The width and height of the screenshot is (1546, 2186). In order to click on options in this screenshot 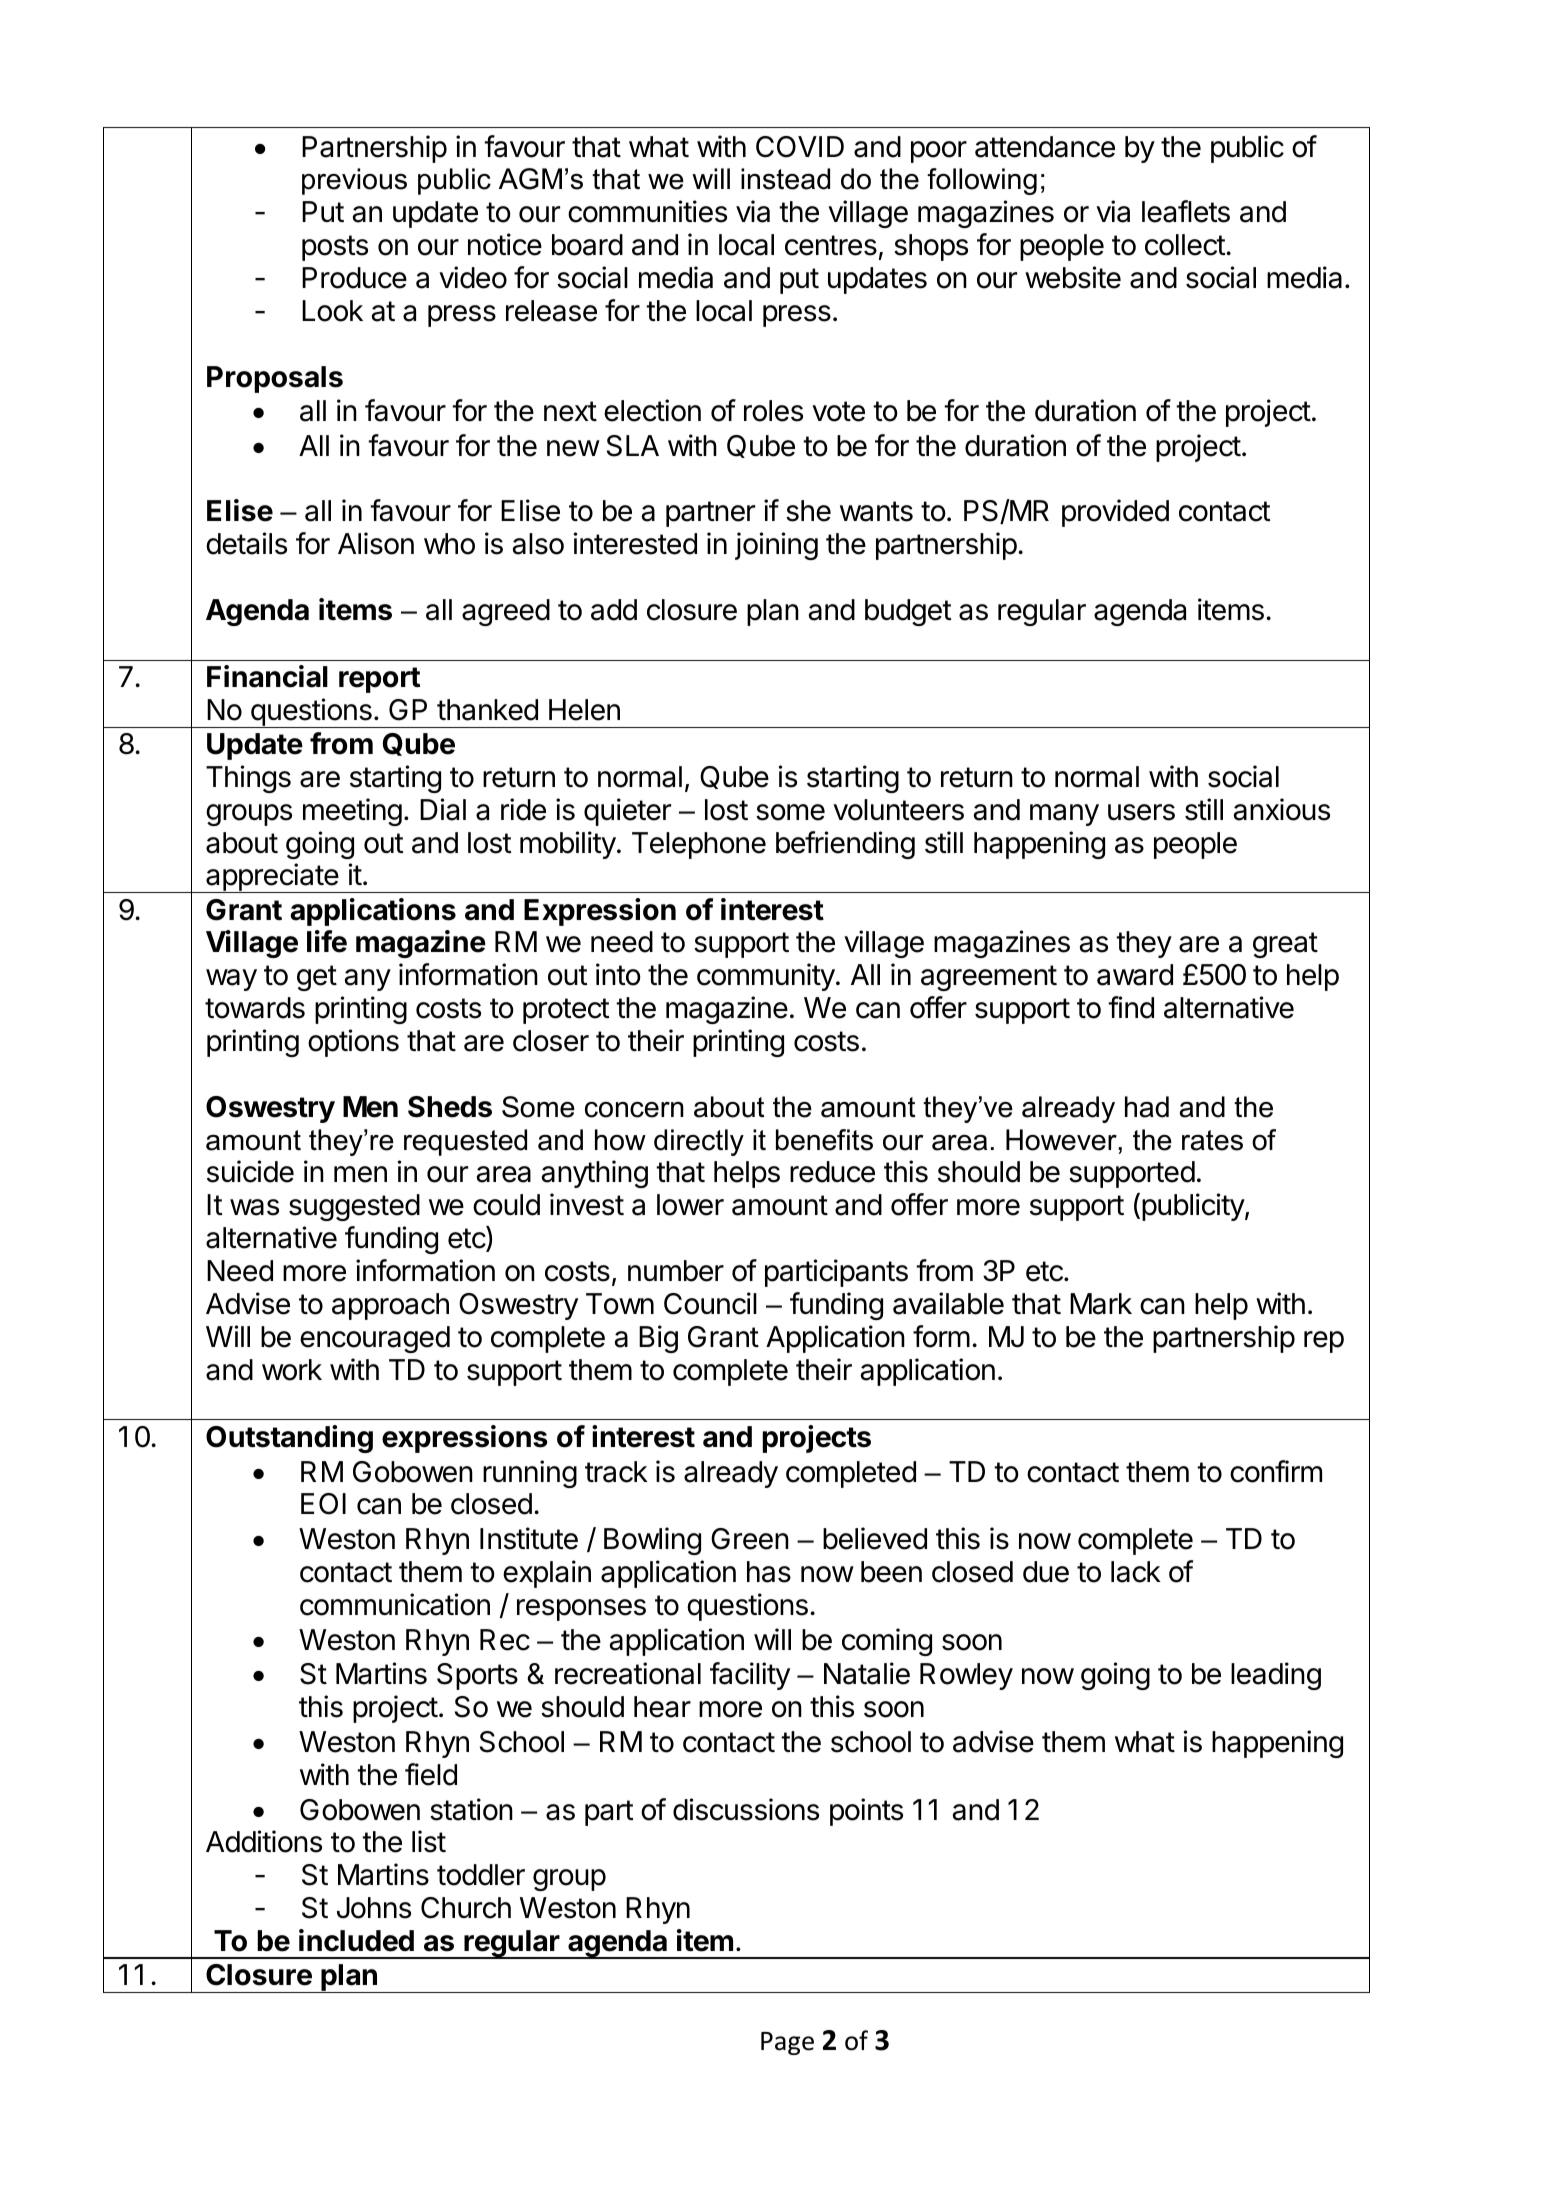, I will do `click(353, 1043)`.
